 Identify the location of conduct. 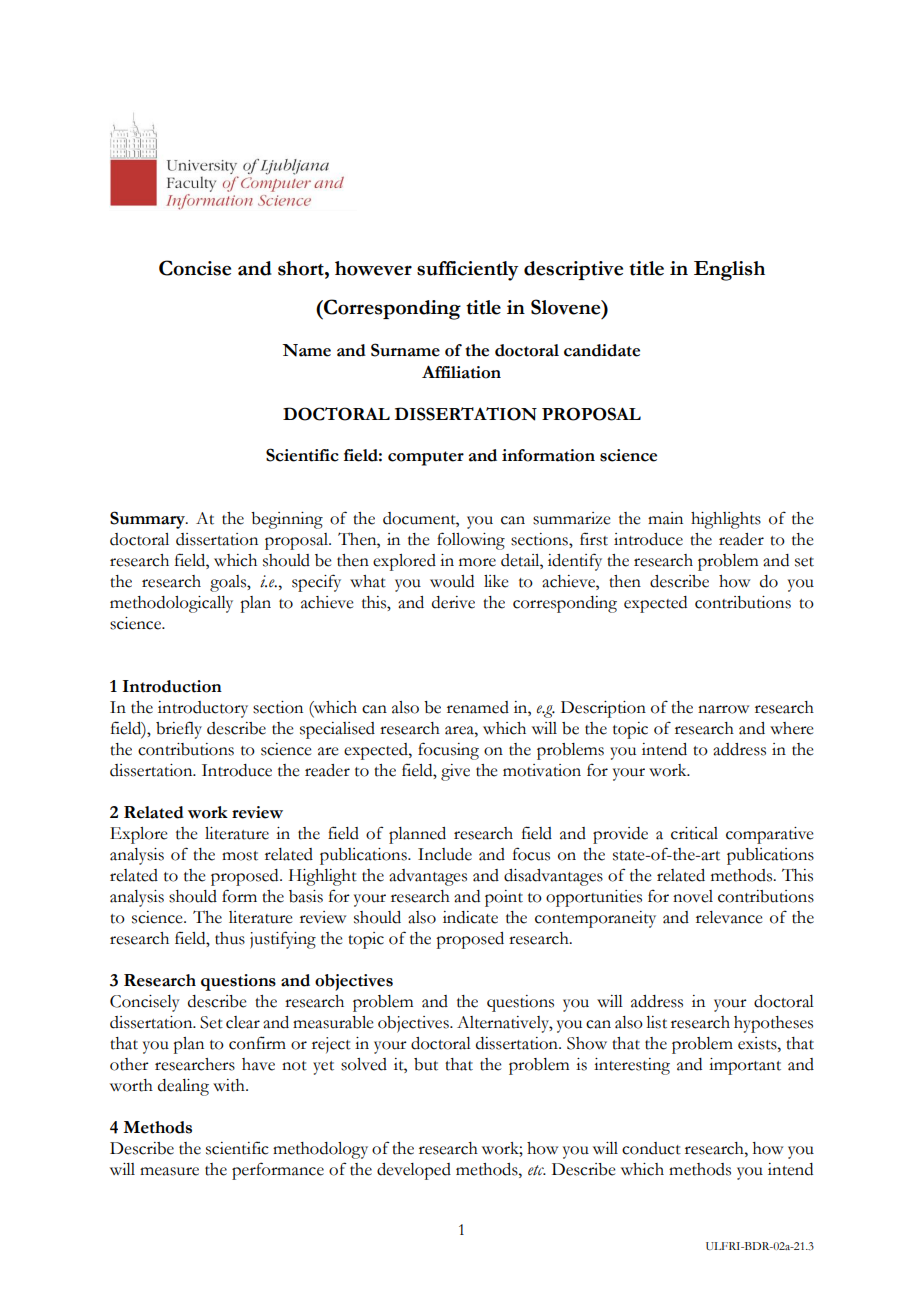
(651, 1148).
